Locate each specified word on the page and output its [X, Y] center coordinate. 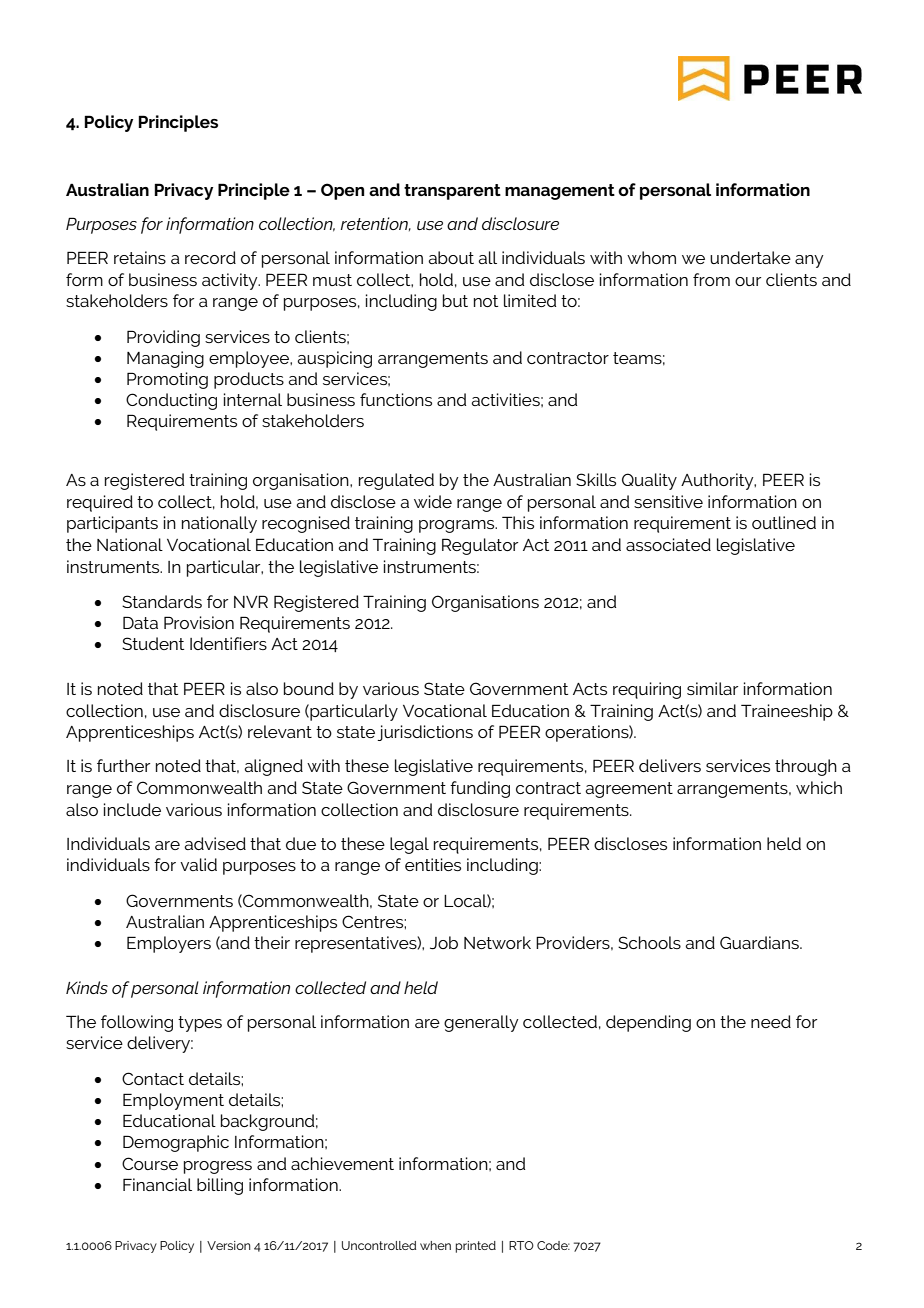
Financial [157, 1184]
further [123, 765]
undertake [750, 257]
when [435, 1245]
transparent [452, 192]
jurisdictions [425, 733]
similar [712, 688]
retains [140, 257]
